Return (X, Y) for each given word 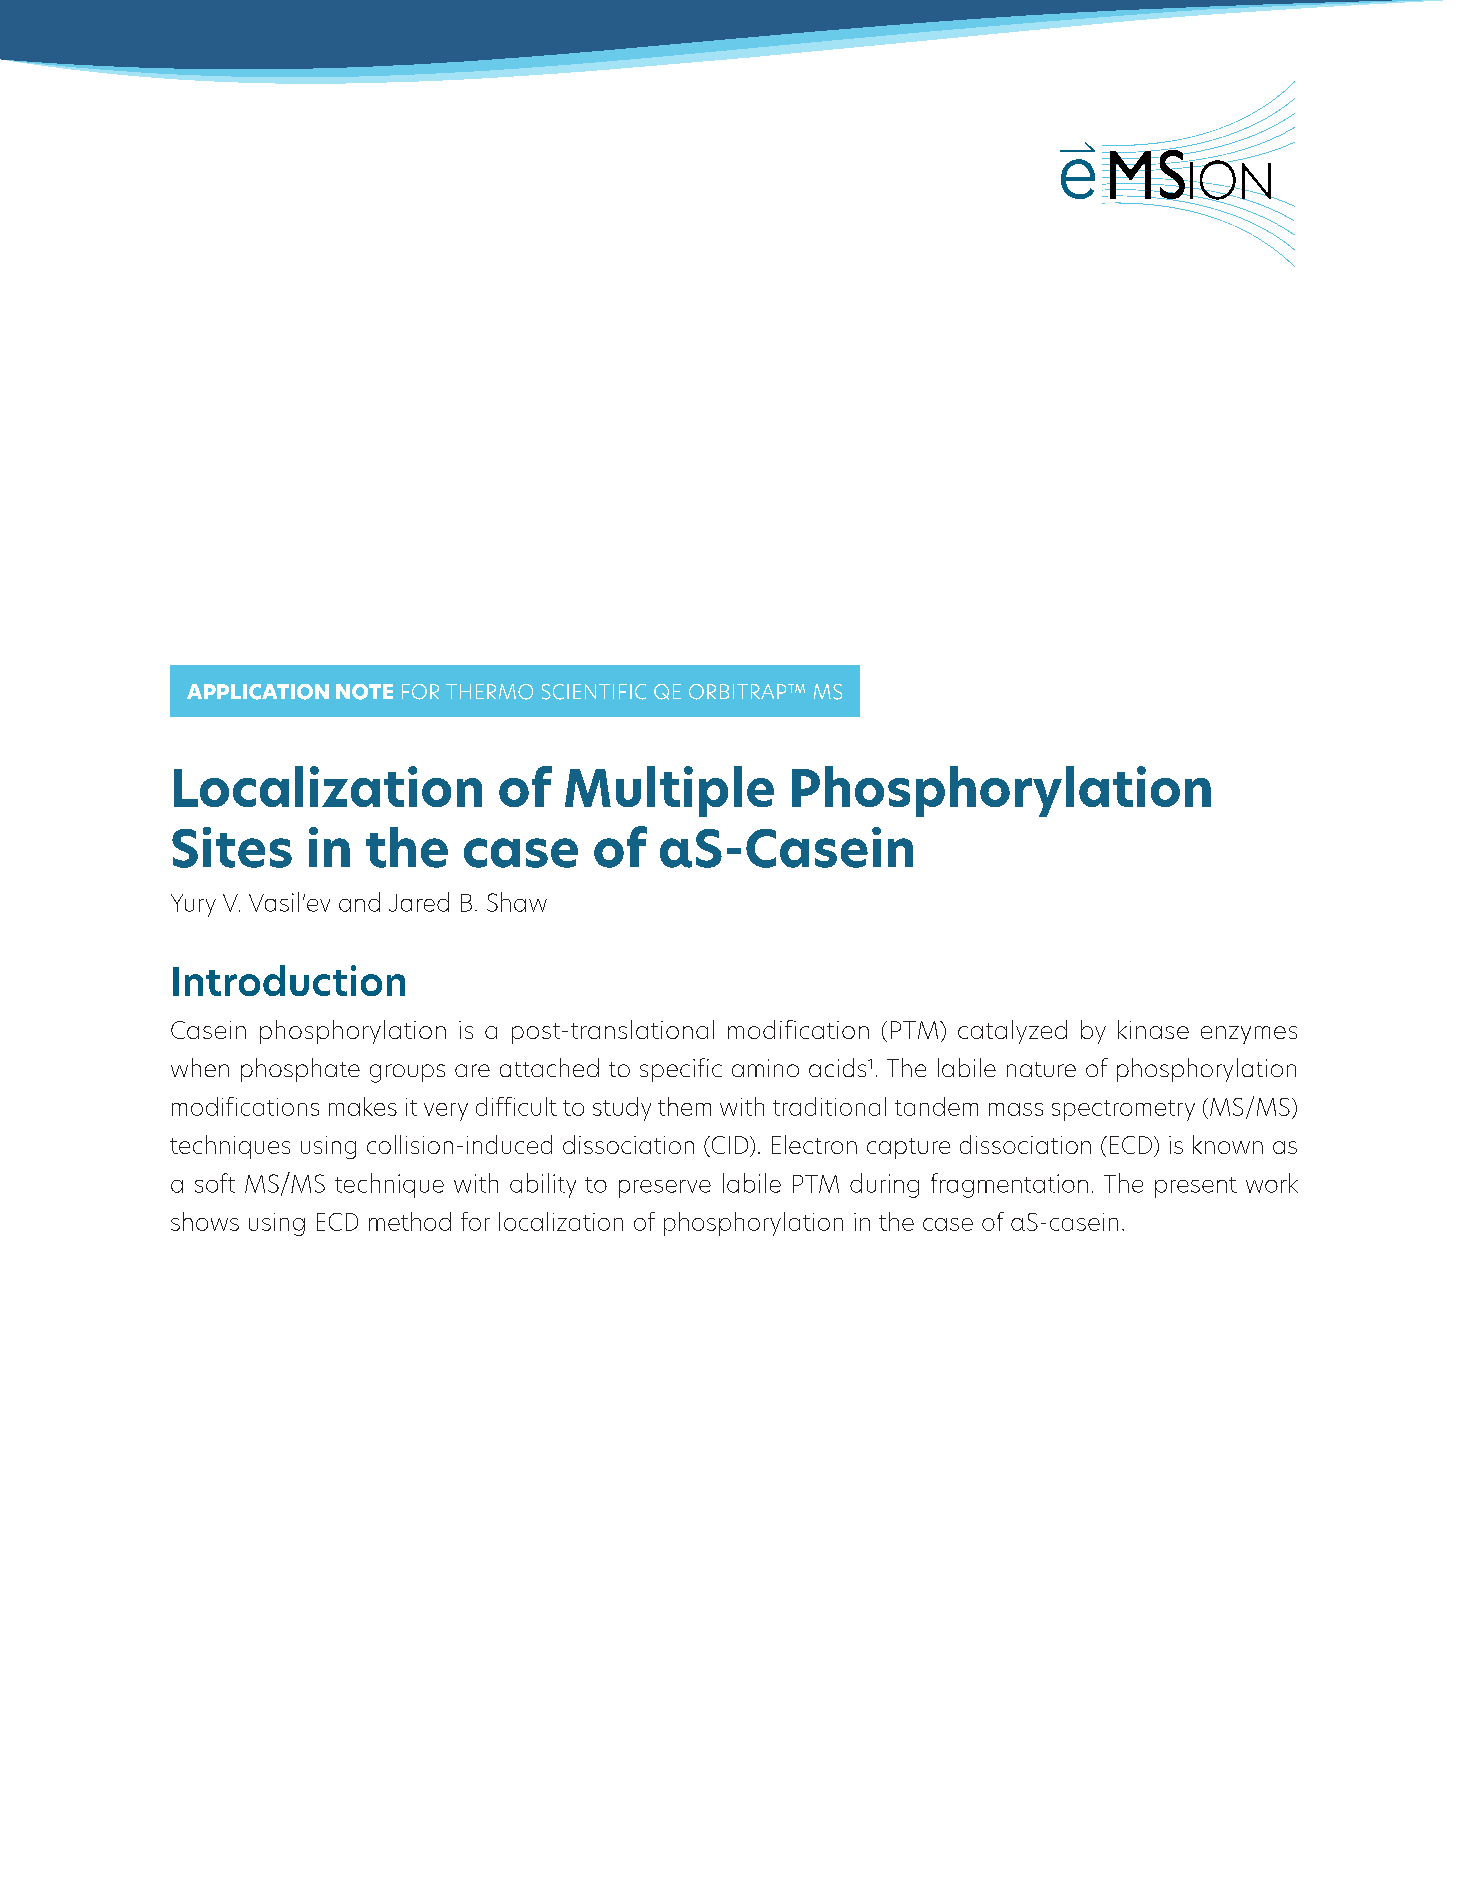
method (410, 1221)
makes (363, 1106)
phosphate (300, 1070)
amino (765, 1068)
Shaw (517, 902)
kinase (1153, 1029)
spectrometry (1123, 1110)
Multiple (669, 791)
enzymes (1249, 1035)
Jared (419, 902)
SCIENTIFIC (594, 692)
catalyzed (1012, 1032)
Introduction (289, 980)
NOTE (364, 692)
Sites (232, 847)
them (684, 1106)
